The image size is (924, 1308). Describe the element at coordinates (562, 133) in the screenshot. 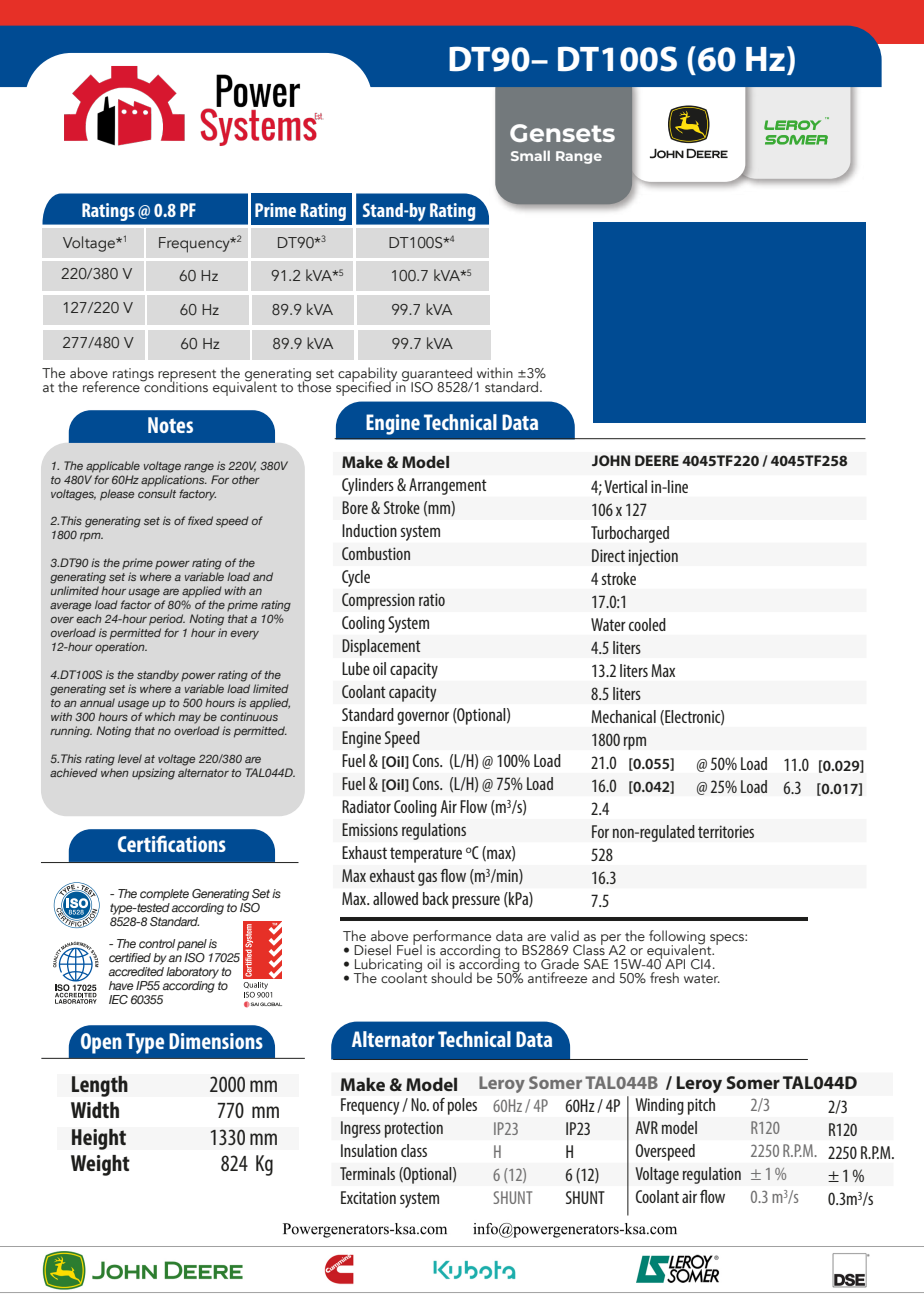

I see `Gensets` at that location.
